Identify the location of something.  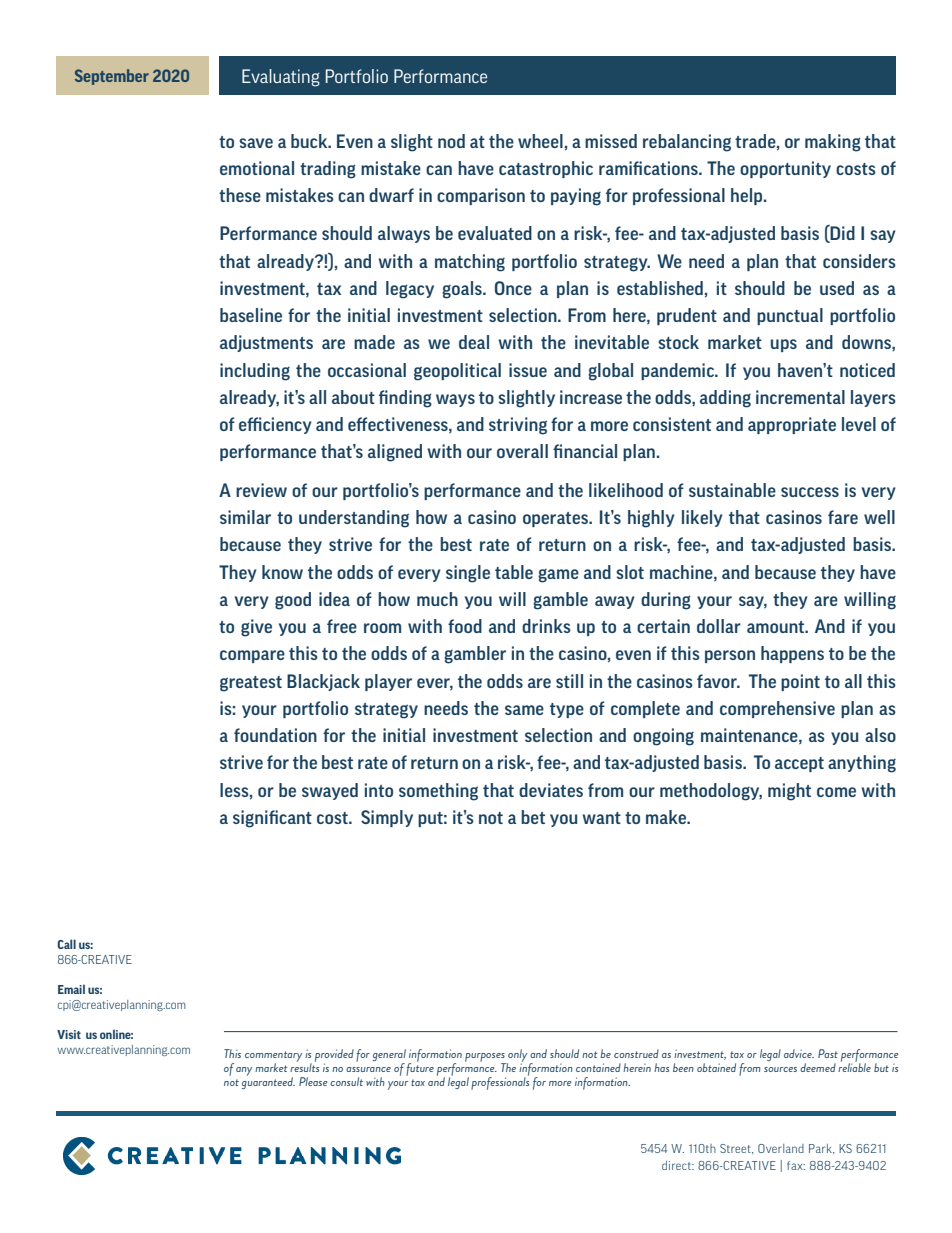
(438, 792).
